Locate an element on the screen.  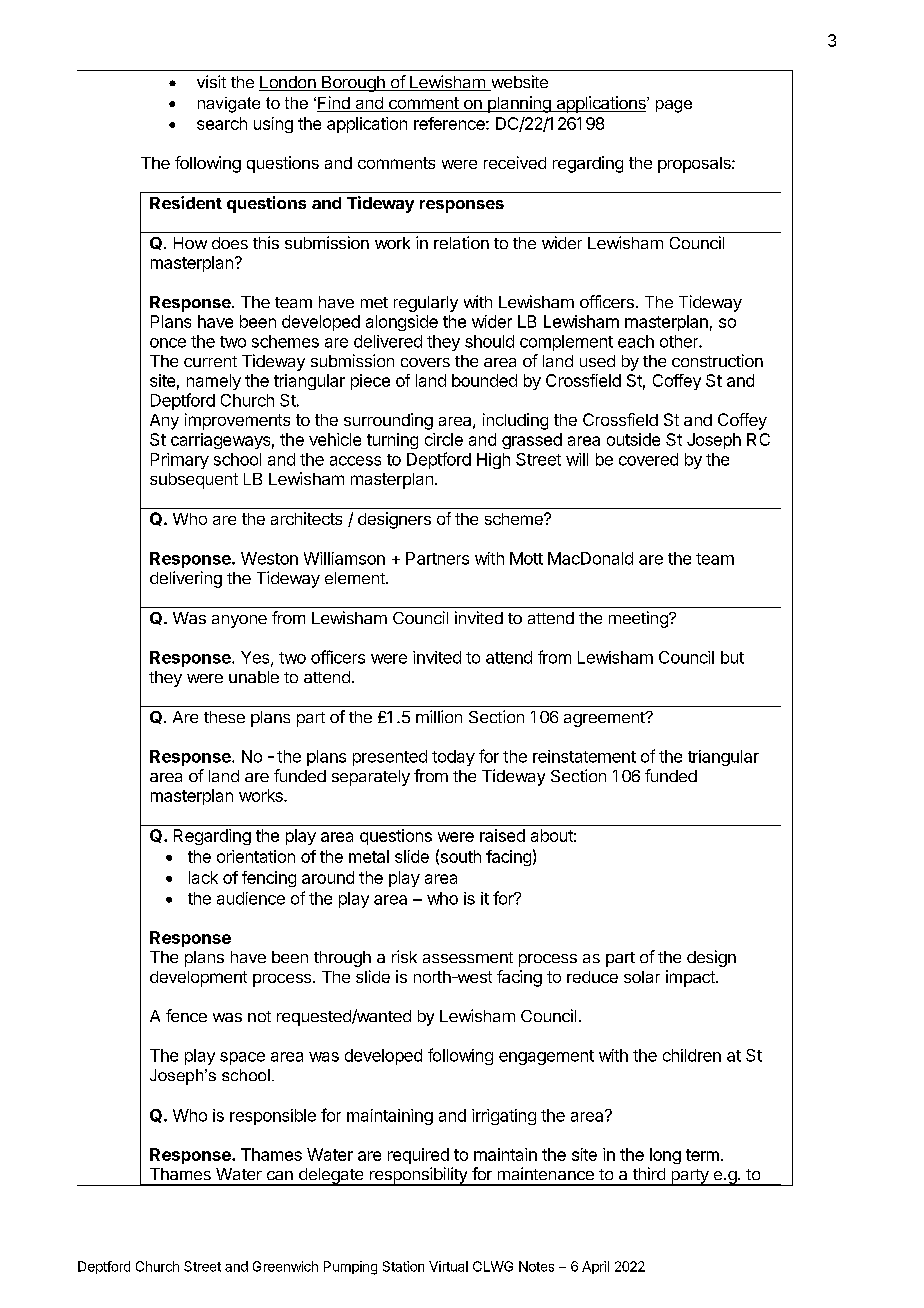
development is located at coordinates (198, 979).
